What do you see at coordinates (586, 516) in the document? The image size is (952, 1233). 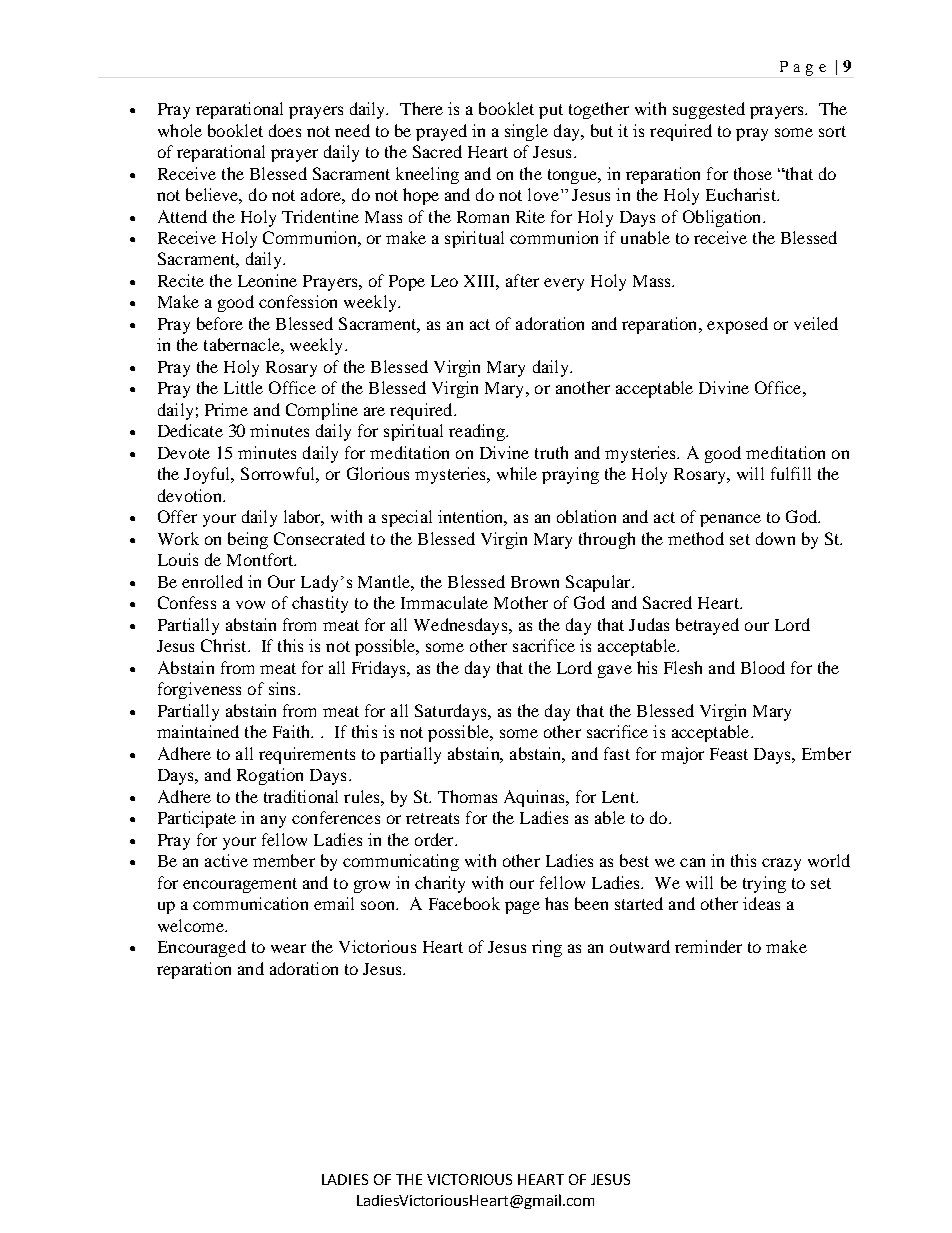 I see `oblation` at bounding box center [586, 516].
